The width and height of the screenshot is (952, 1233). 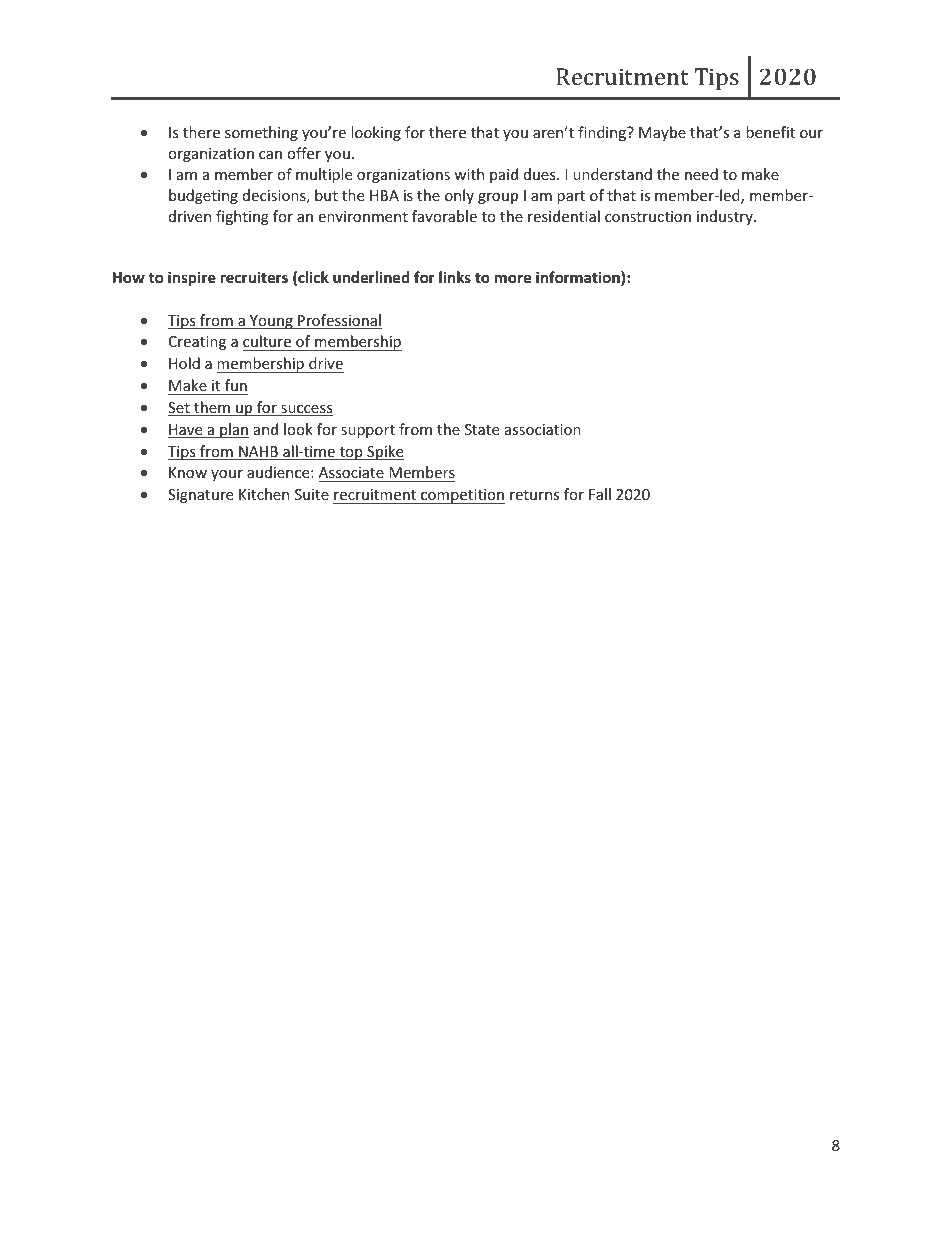 What do you see at coordinates (271, 322) in the screenshot?
I see `Young` at bounding box center [271, 322].
